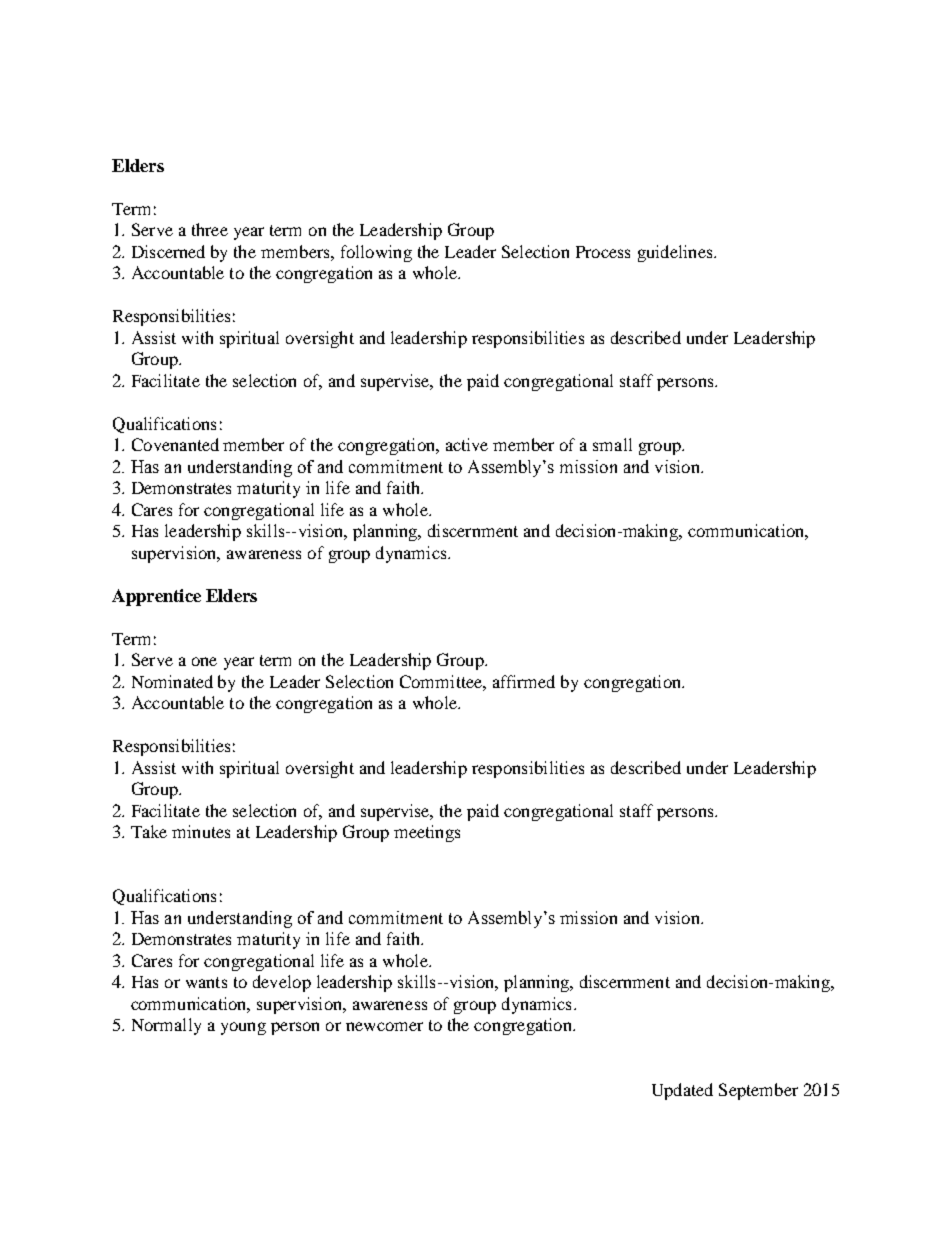 This page has width=952, height=1233. What do you see at coordinates (376, 253) in the page?
I see `following` at bounding box center [376, 253].
